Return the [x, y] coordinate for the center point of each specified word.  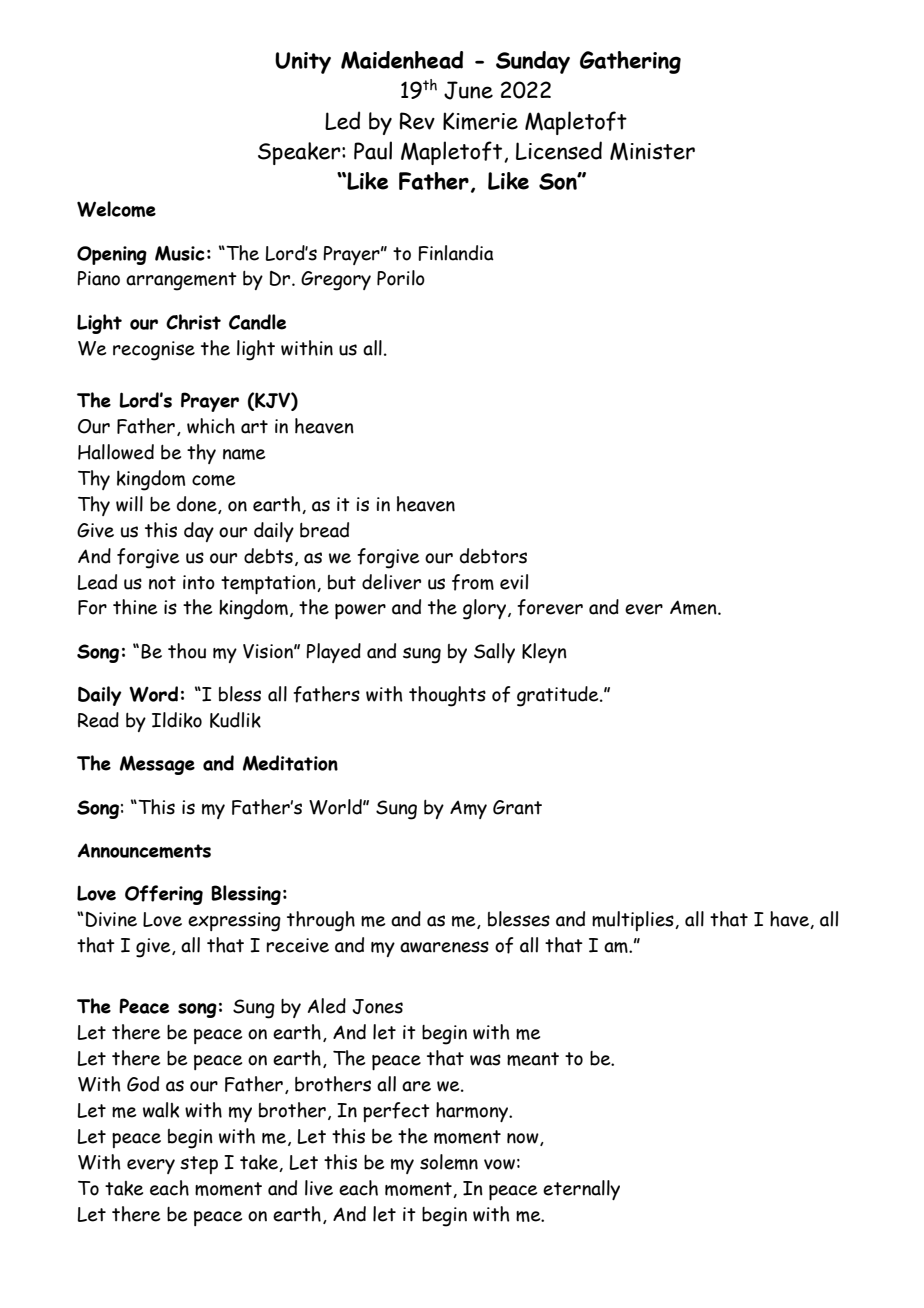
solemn [449, 1162]
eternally [581, 1190]
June [468, 90]
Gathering [630, 62]
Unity [303, 63]
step [199, 1165]
